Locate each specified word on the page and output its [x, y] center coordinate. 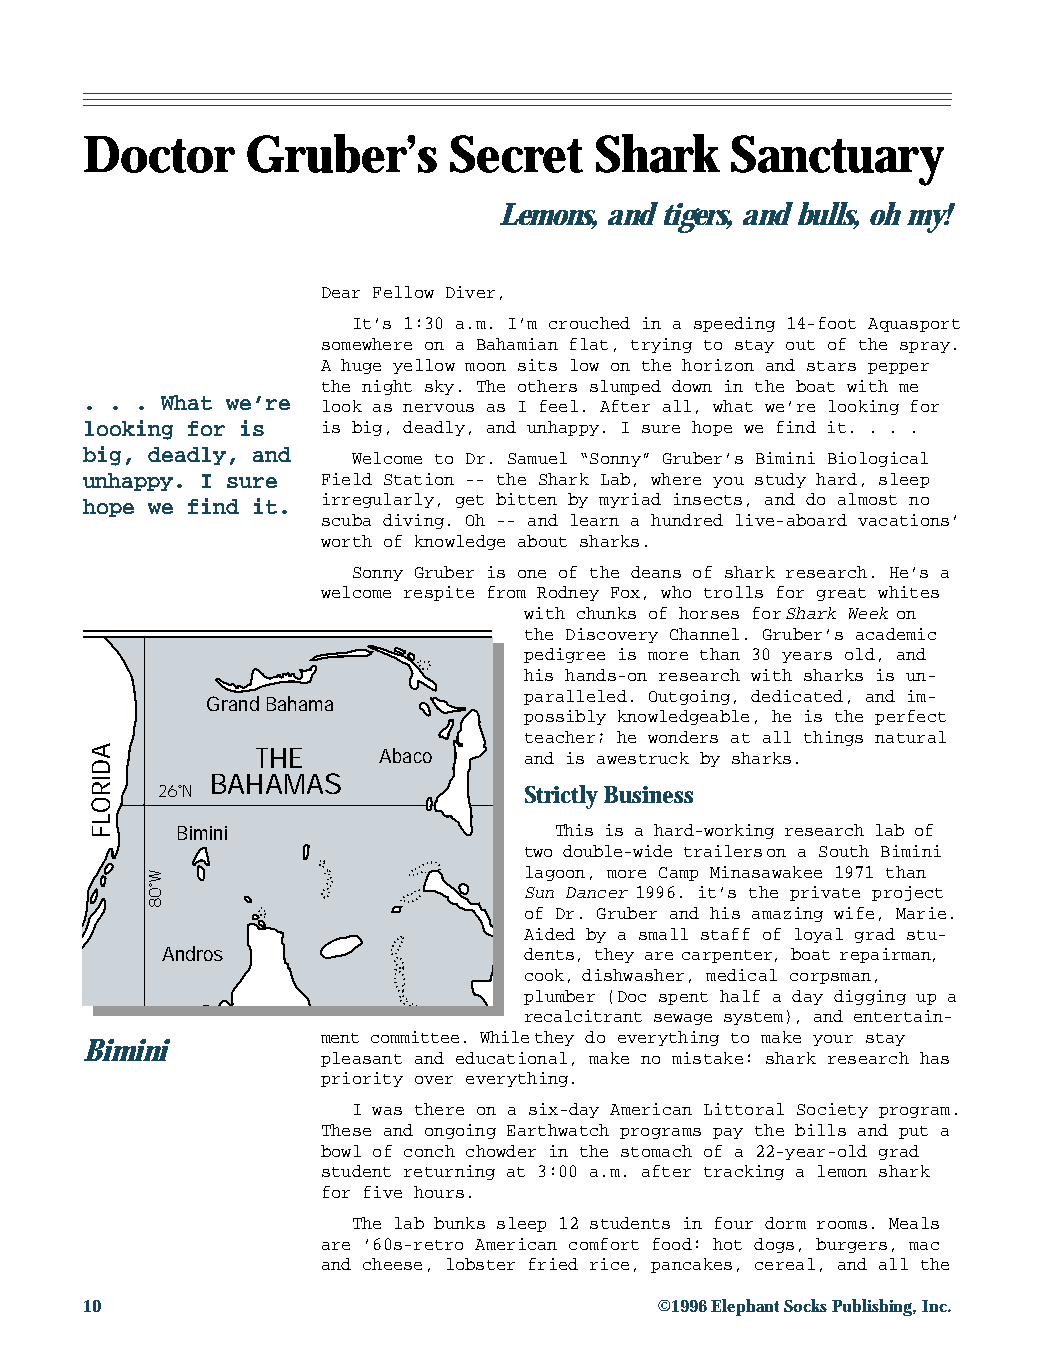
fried [553, 1264]
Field [347, 479]
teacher [560, 737]
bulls [828, 215]
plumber [559, 997]
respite [439, 593]
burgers [851, 1245]
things [833, 738]
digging [870, 997]
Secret [516, 154]
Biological [878, 459]
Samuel [537, 458]
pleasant [361, 1059]
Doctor [159, 154]
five [383, 1192]
